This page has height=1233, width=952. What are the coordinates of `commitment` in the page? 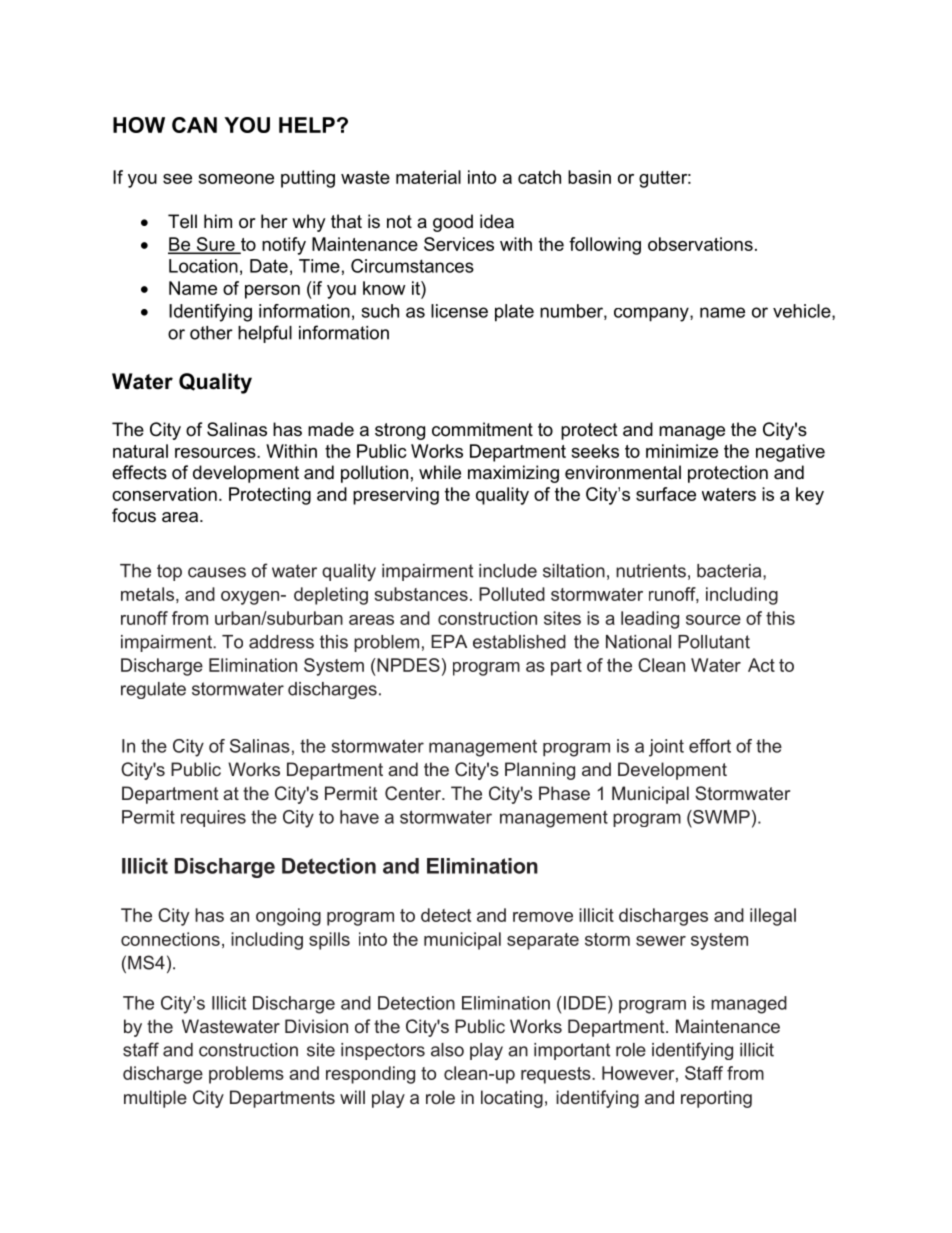 It's located at (482, 429).
